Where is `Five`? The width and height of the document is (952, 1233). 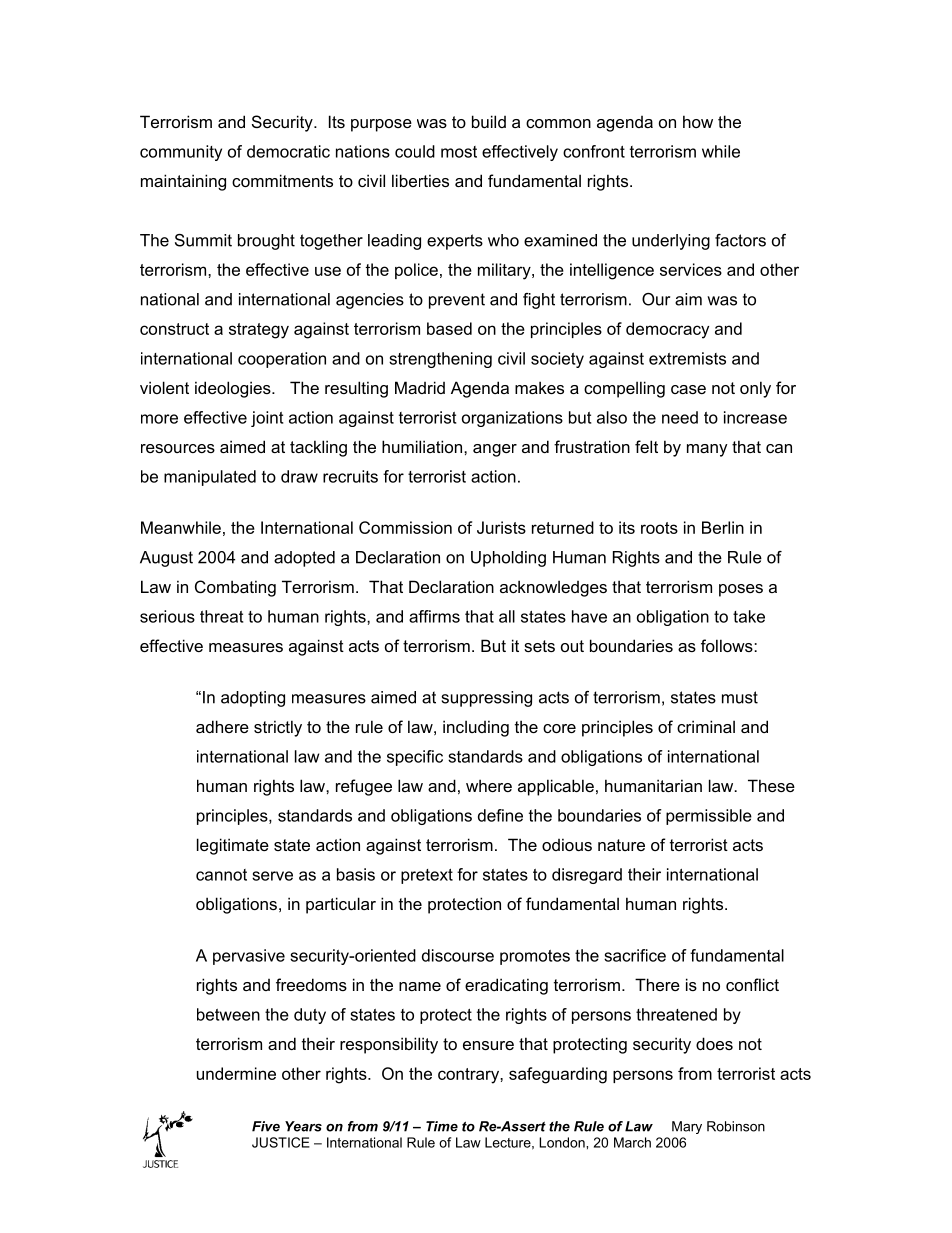 Five is located at coordinates (266, 1126).
